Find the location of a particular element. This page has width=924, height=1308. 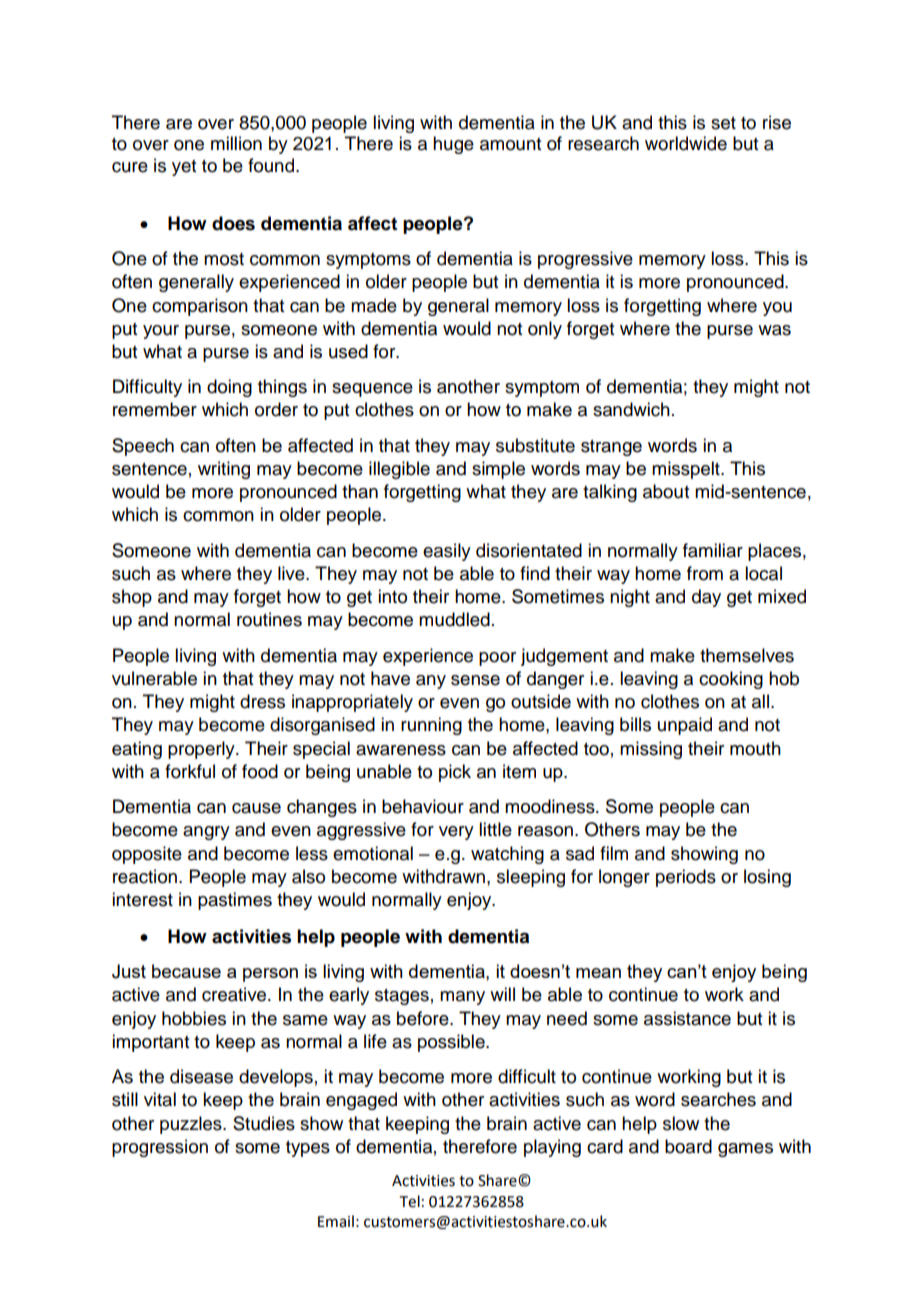

progression is located at coordinates (160, 1148).
